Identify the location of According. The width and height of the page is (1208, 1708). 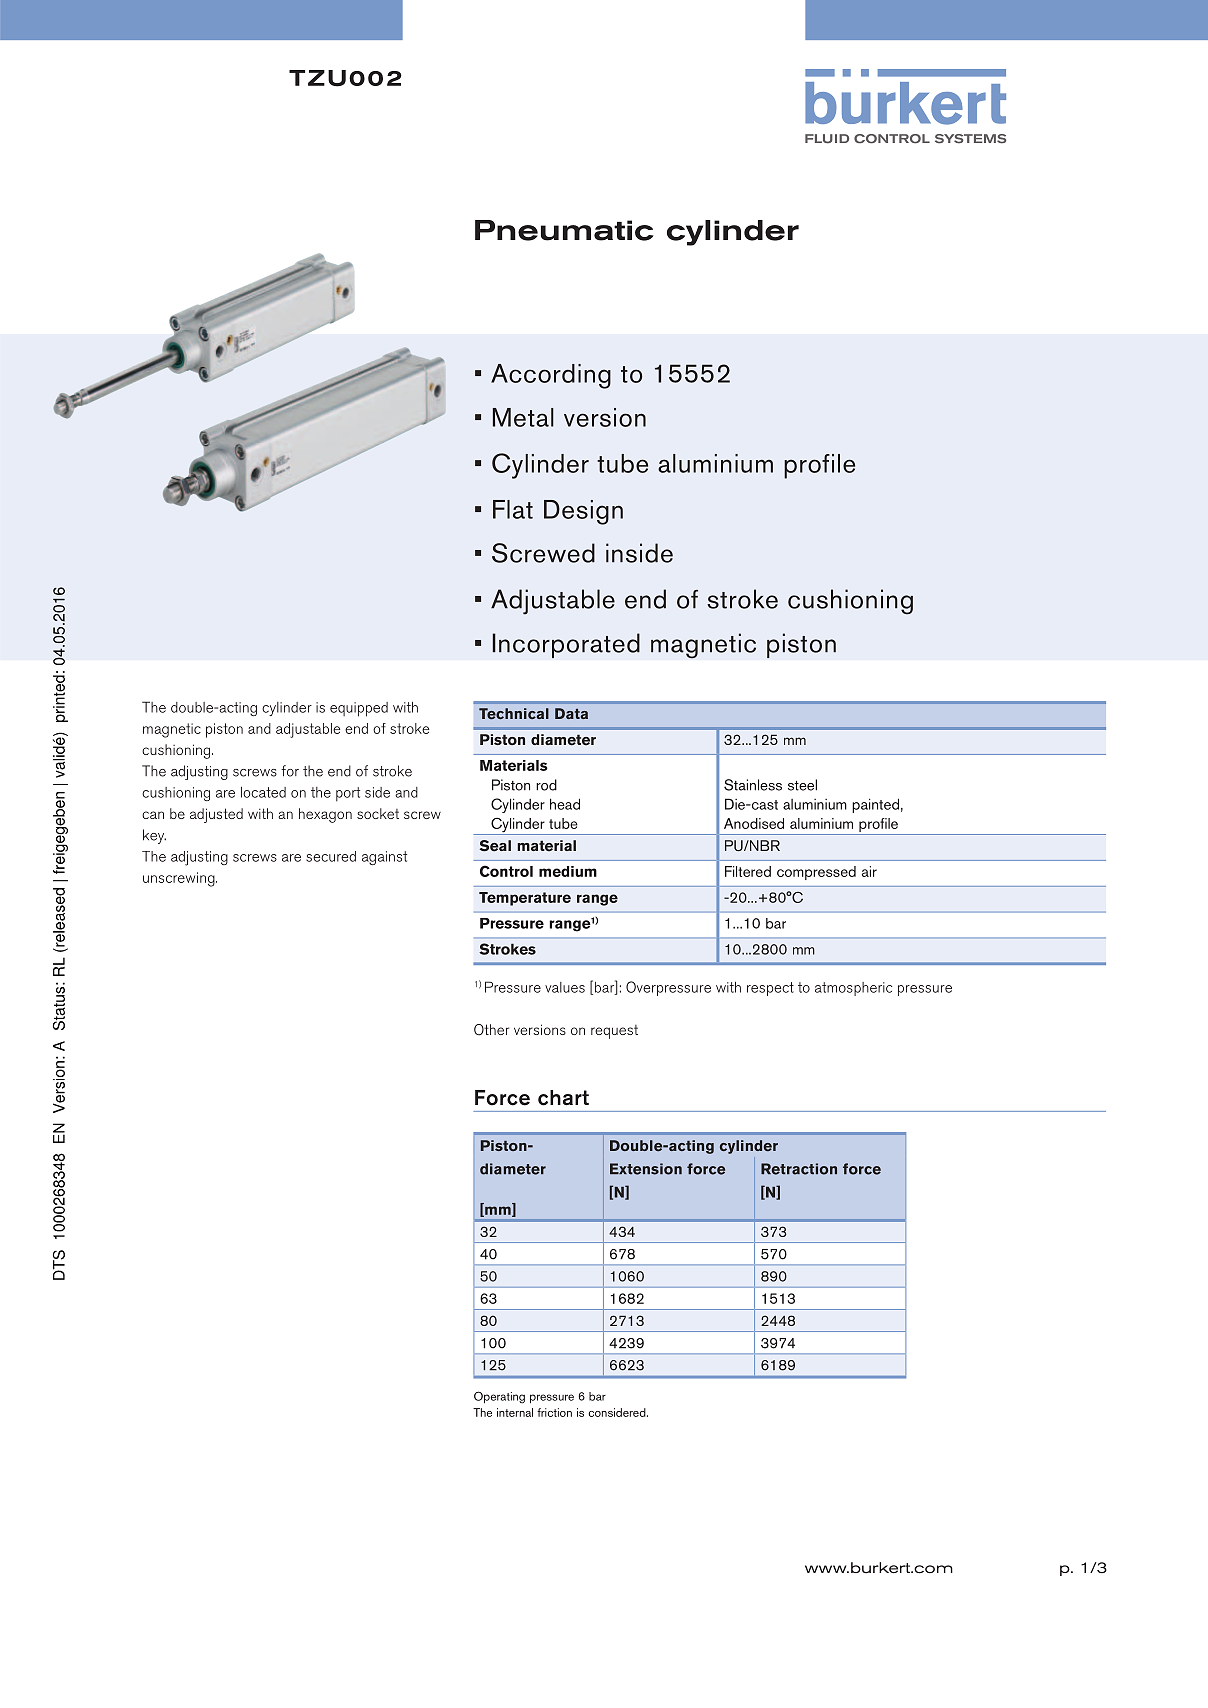
(551, 376).
